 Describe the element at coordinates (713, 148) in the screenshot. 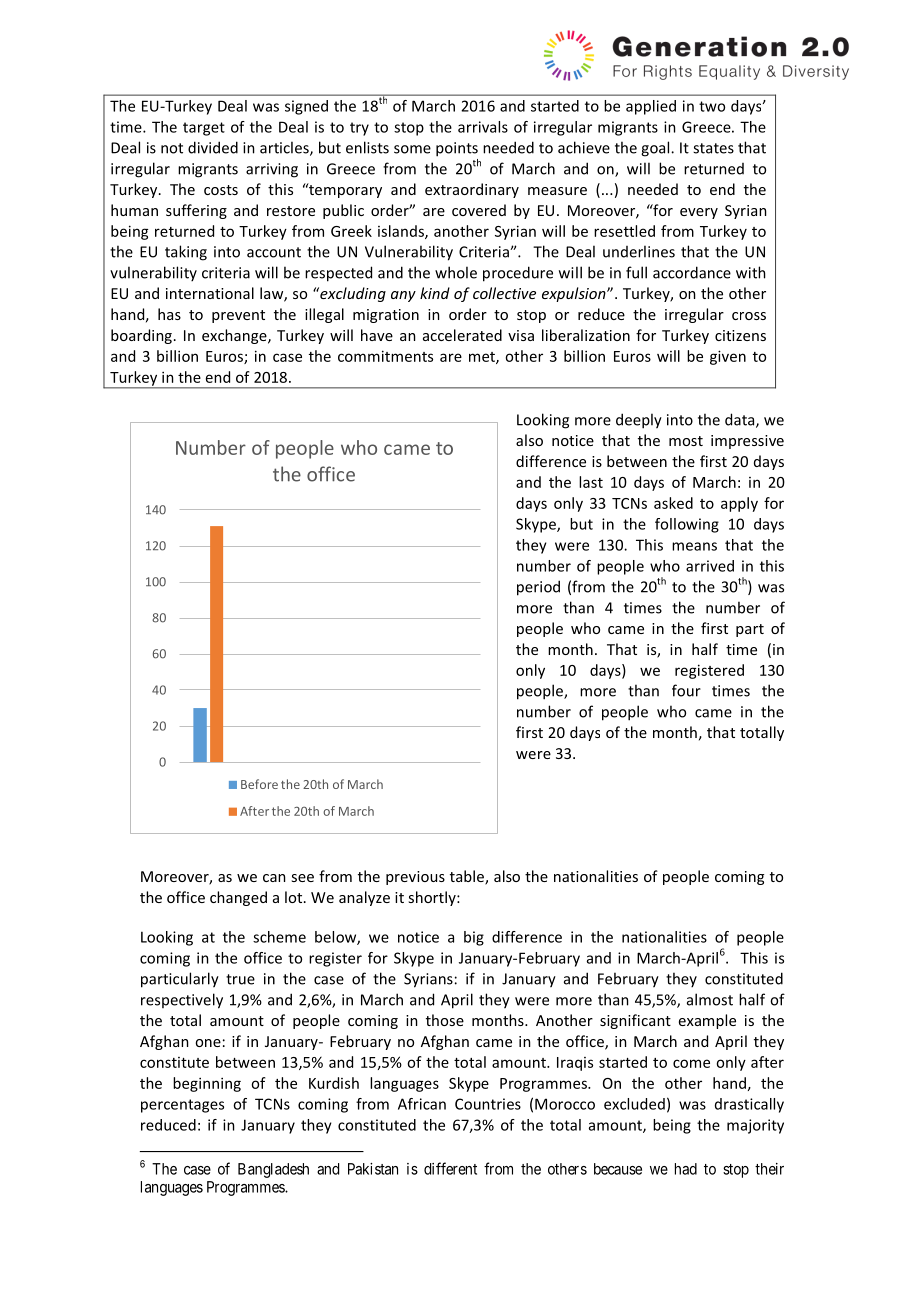

I see `states` at that location.
